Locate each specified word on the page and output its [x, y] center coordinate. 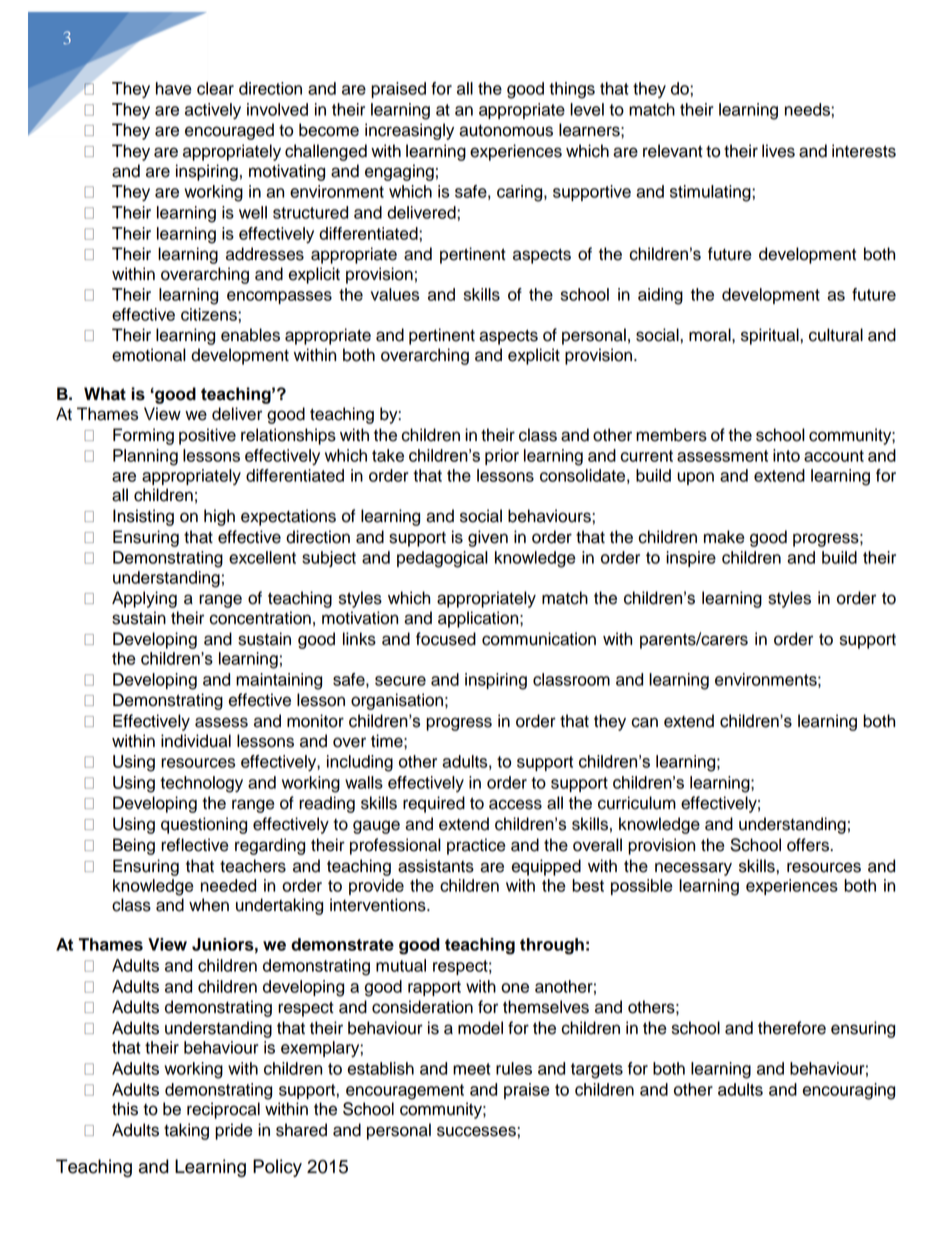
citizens [210, 314]
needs [808, 109]
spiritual [771, 336]
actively [213, 111]
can [644, 722]
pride [234, 1131]
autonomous [506, 130]
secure [400, 681]
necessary [693, 869]
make [724, 537]
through [552, 946]
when [209, 905]
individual [196, 741]
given [488, 538]
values [395, 294]
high [219, 517]
